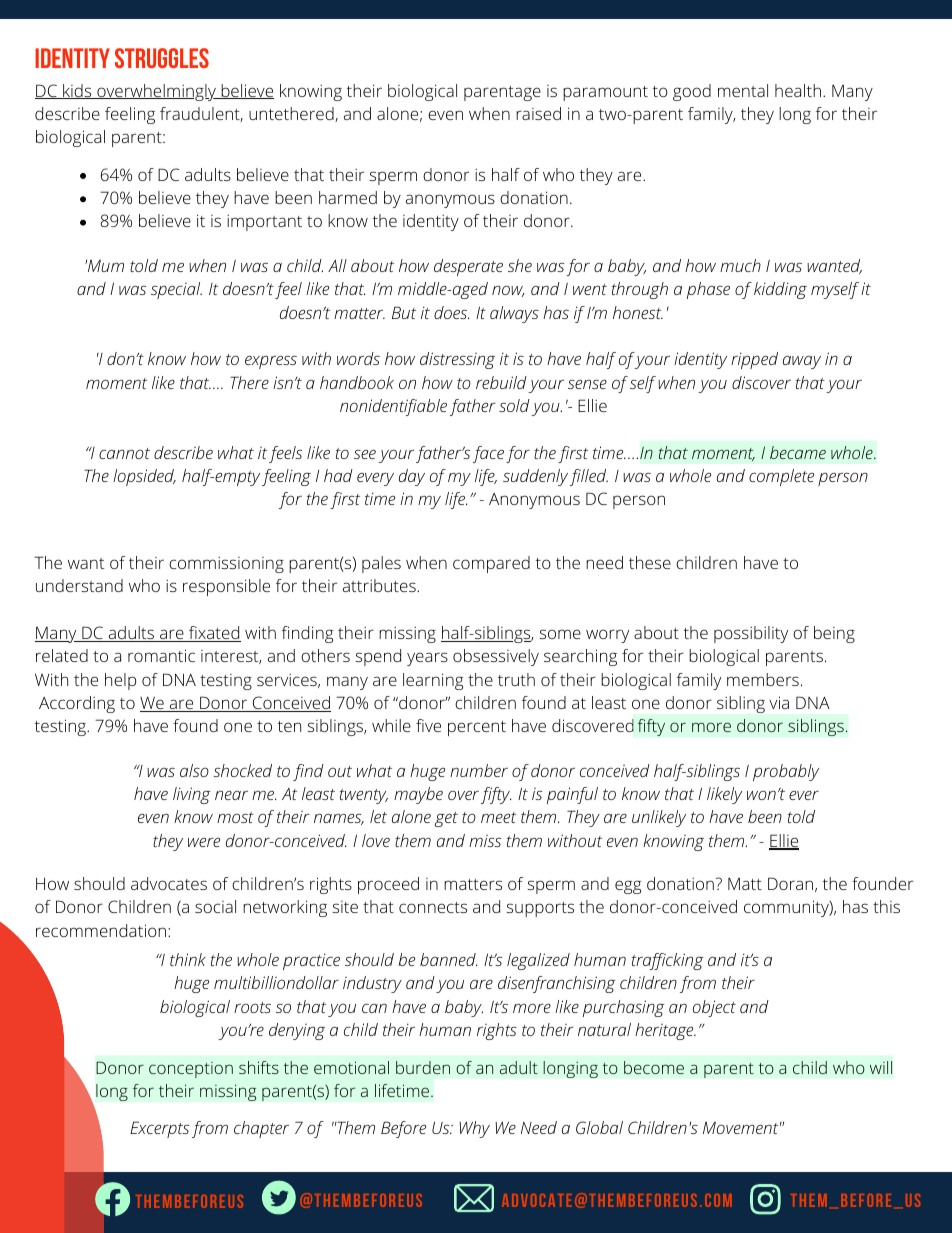  What do you see at coordinates (798, 90) in the screenshot?
I see `health` at bounding box center [798, 90].
